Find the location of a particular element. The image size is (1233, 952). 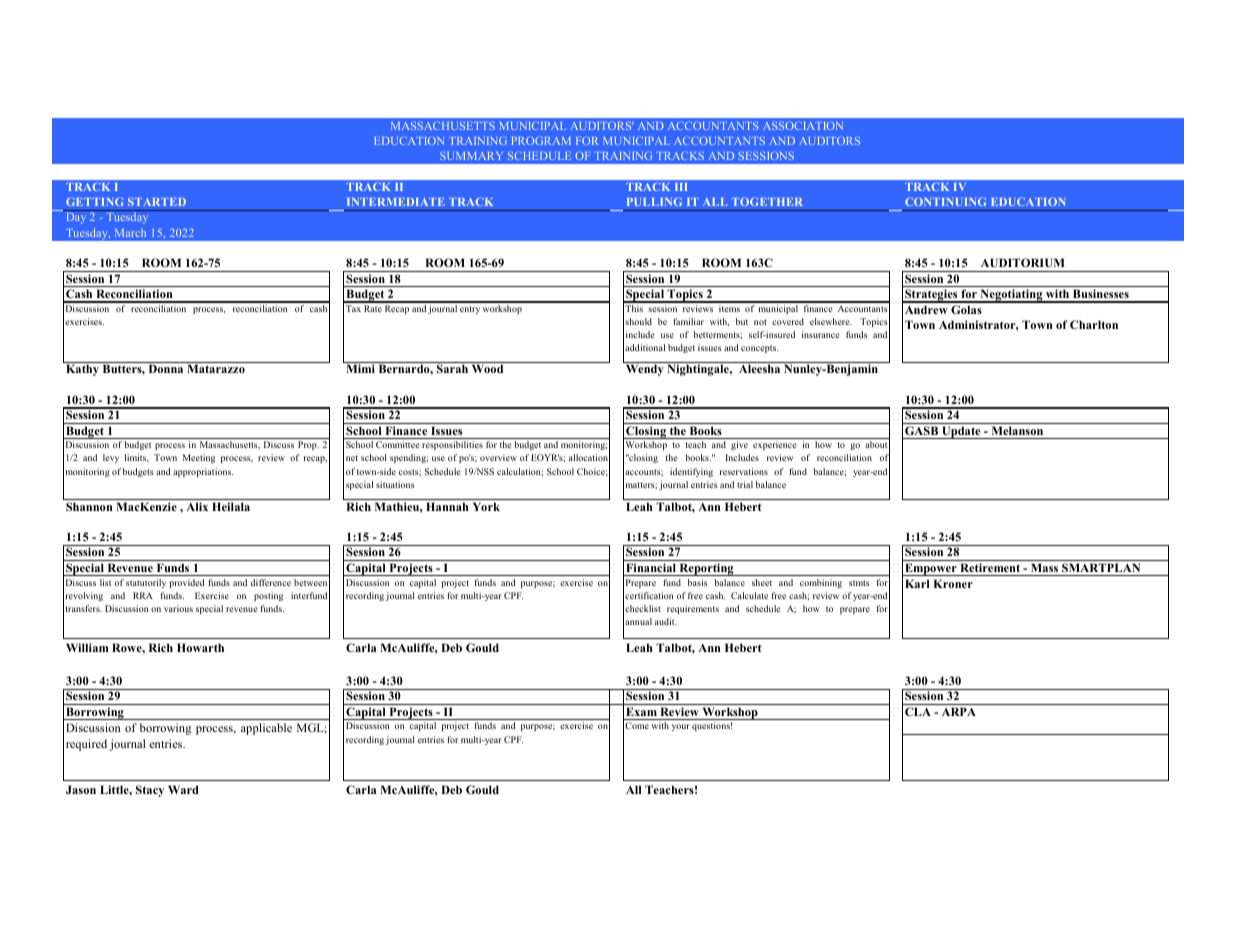

various is located at coordinates (178, 608).
